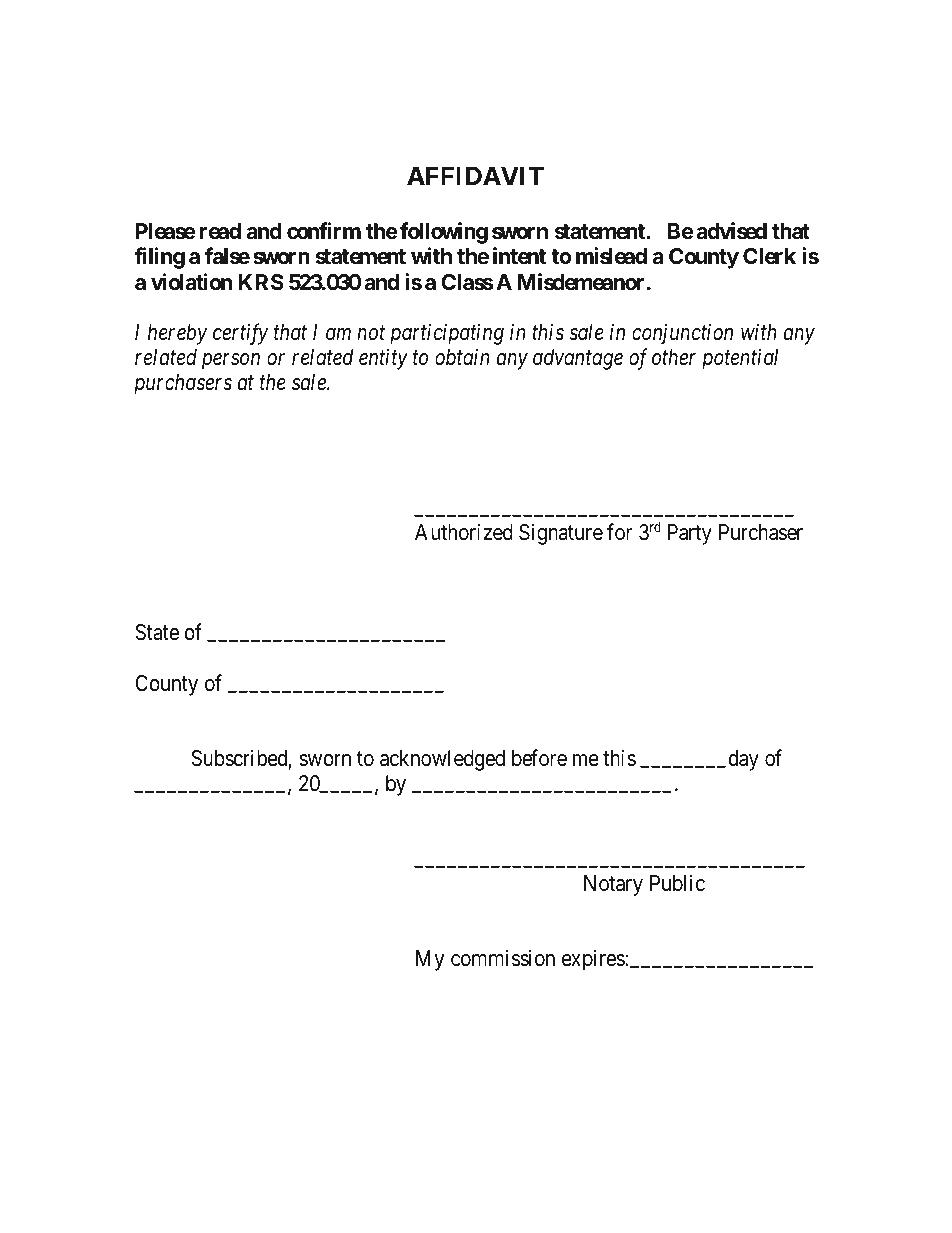  What do you see at coordinates (442, 760) in the page?
I see `acknowledged` at bounding box center [442, 760].
